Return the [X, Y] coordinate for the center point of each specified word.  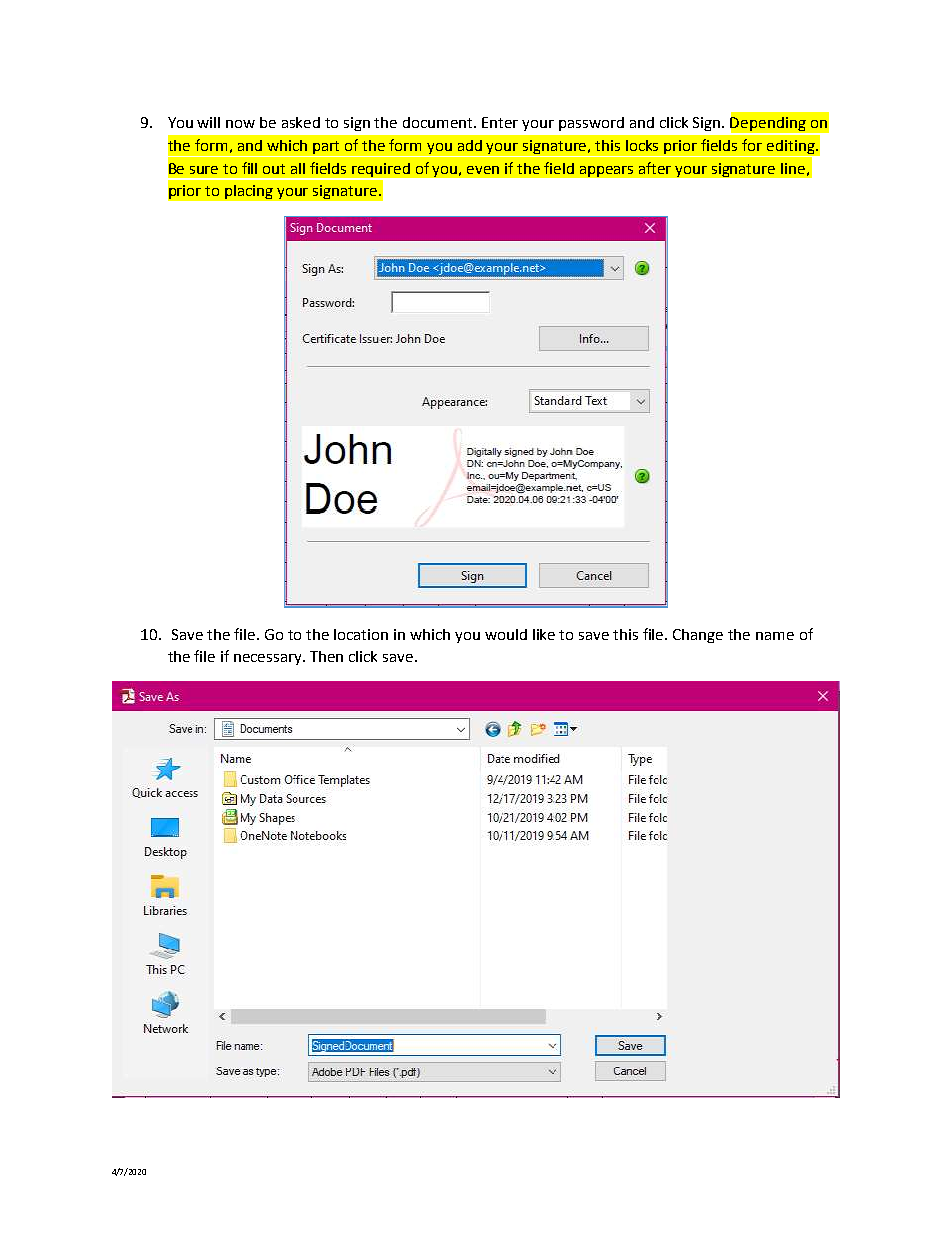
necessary [269, 659]
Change [698, 636]
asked [301, 122]
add [470, 145]
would [506, 634]
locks [642, 145]
